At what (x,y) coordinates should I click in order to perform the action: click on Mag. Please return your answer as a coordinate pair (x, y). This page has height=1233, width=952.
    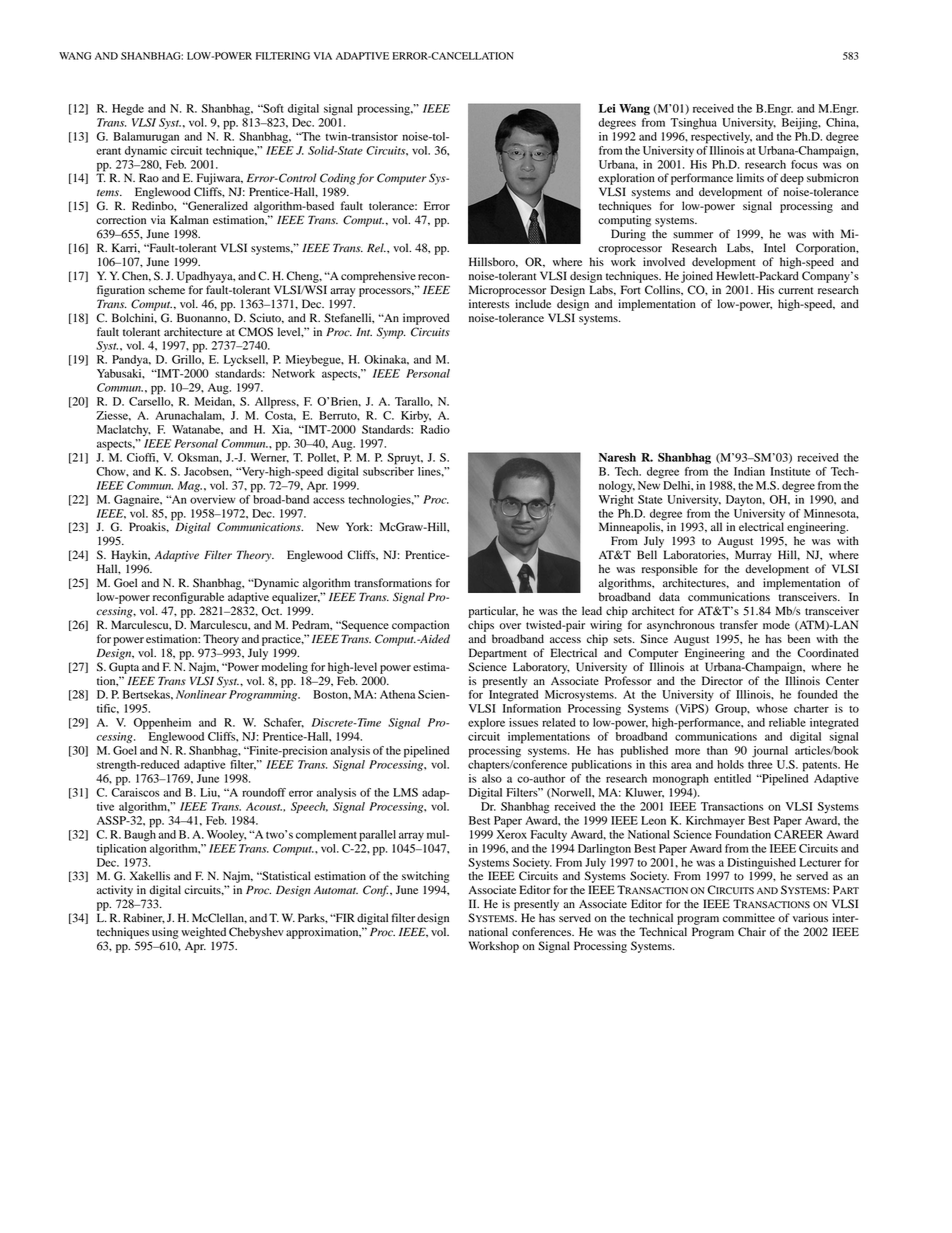
    Looking at the image, I should click on (190, 486).
